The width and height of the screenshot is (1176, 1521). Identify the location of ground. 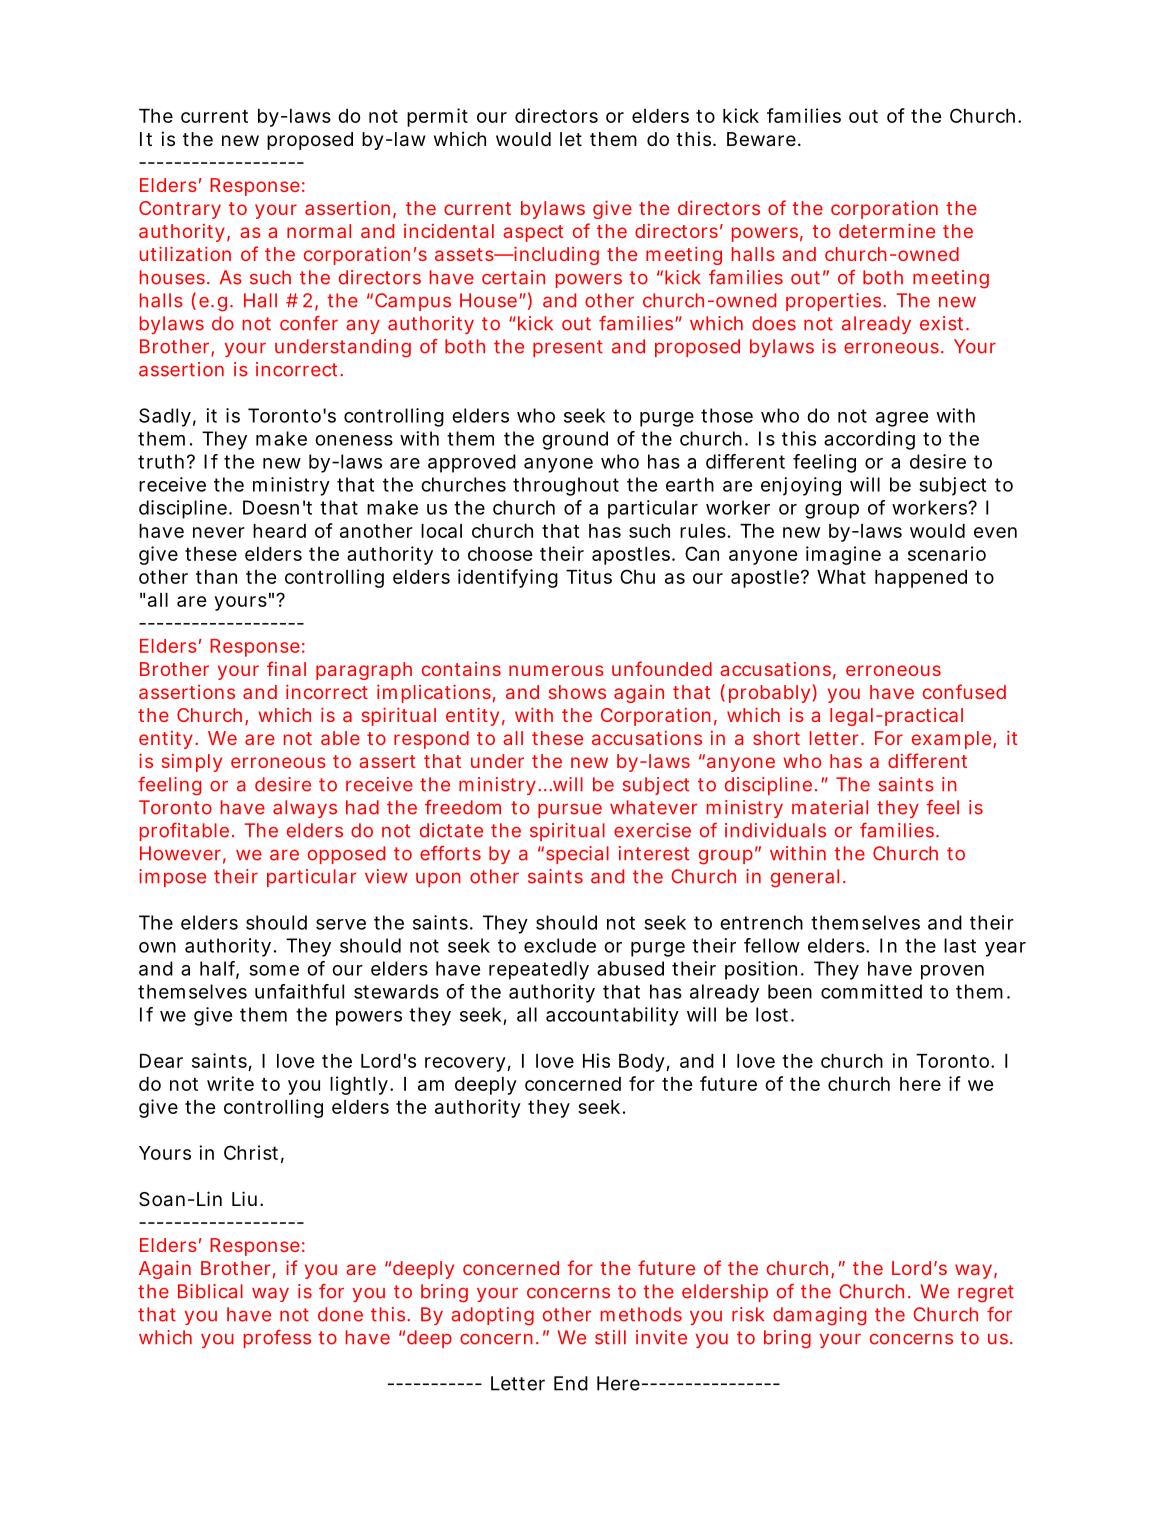
(575, 440).
